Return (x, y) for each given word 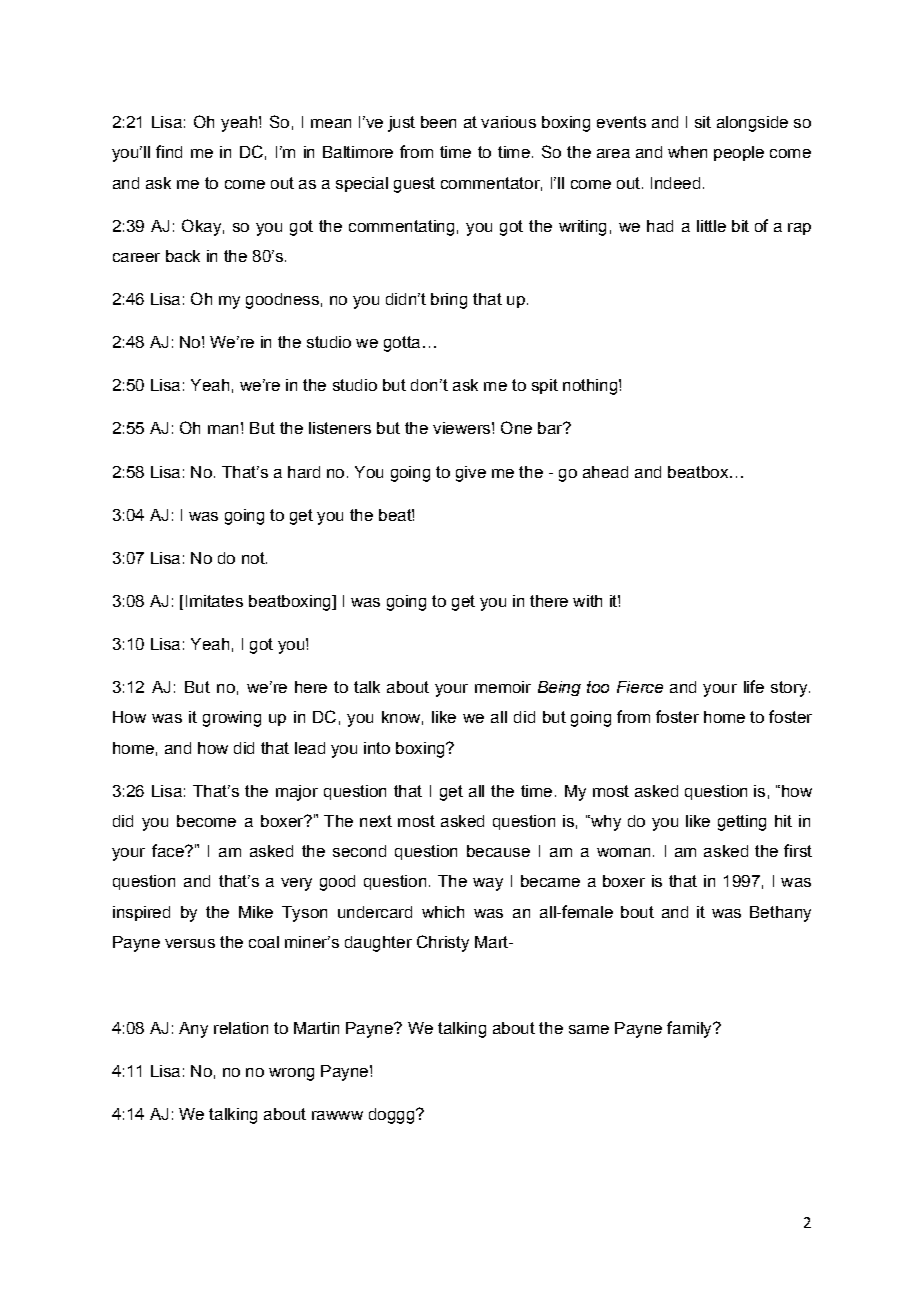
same (589, 1029)
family (690, 1029)
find (169, 151)
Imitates (214, 601)
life (754, 686)
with (587, 601)
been (438, 122)
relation (241, 1028)
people (739, 153)
